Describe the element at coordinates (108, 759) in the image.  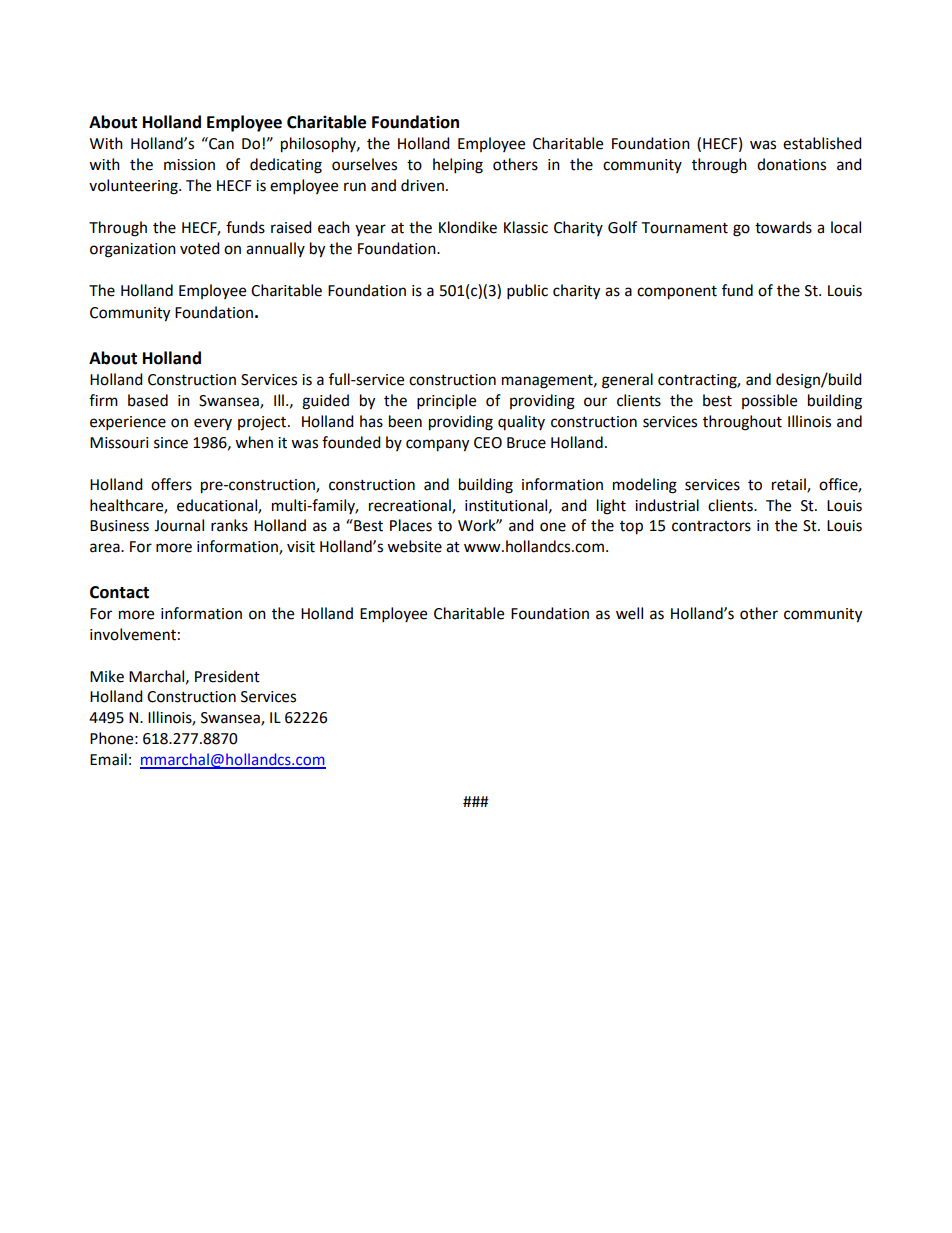
I see `Email` at that location.
